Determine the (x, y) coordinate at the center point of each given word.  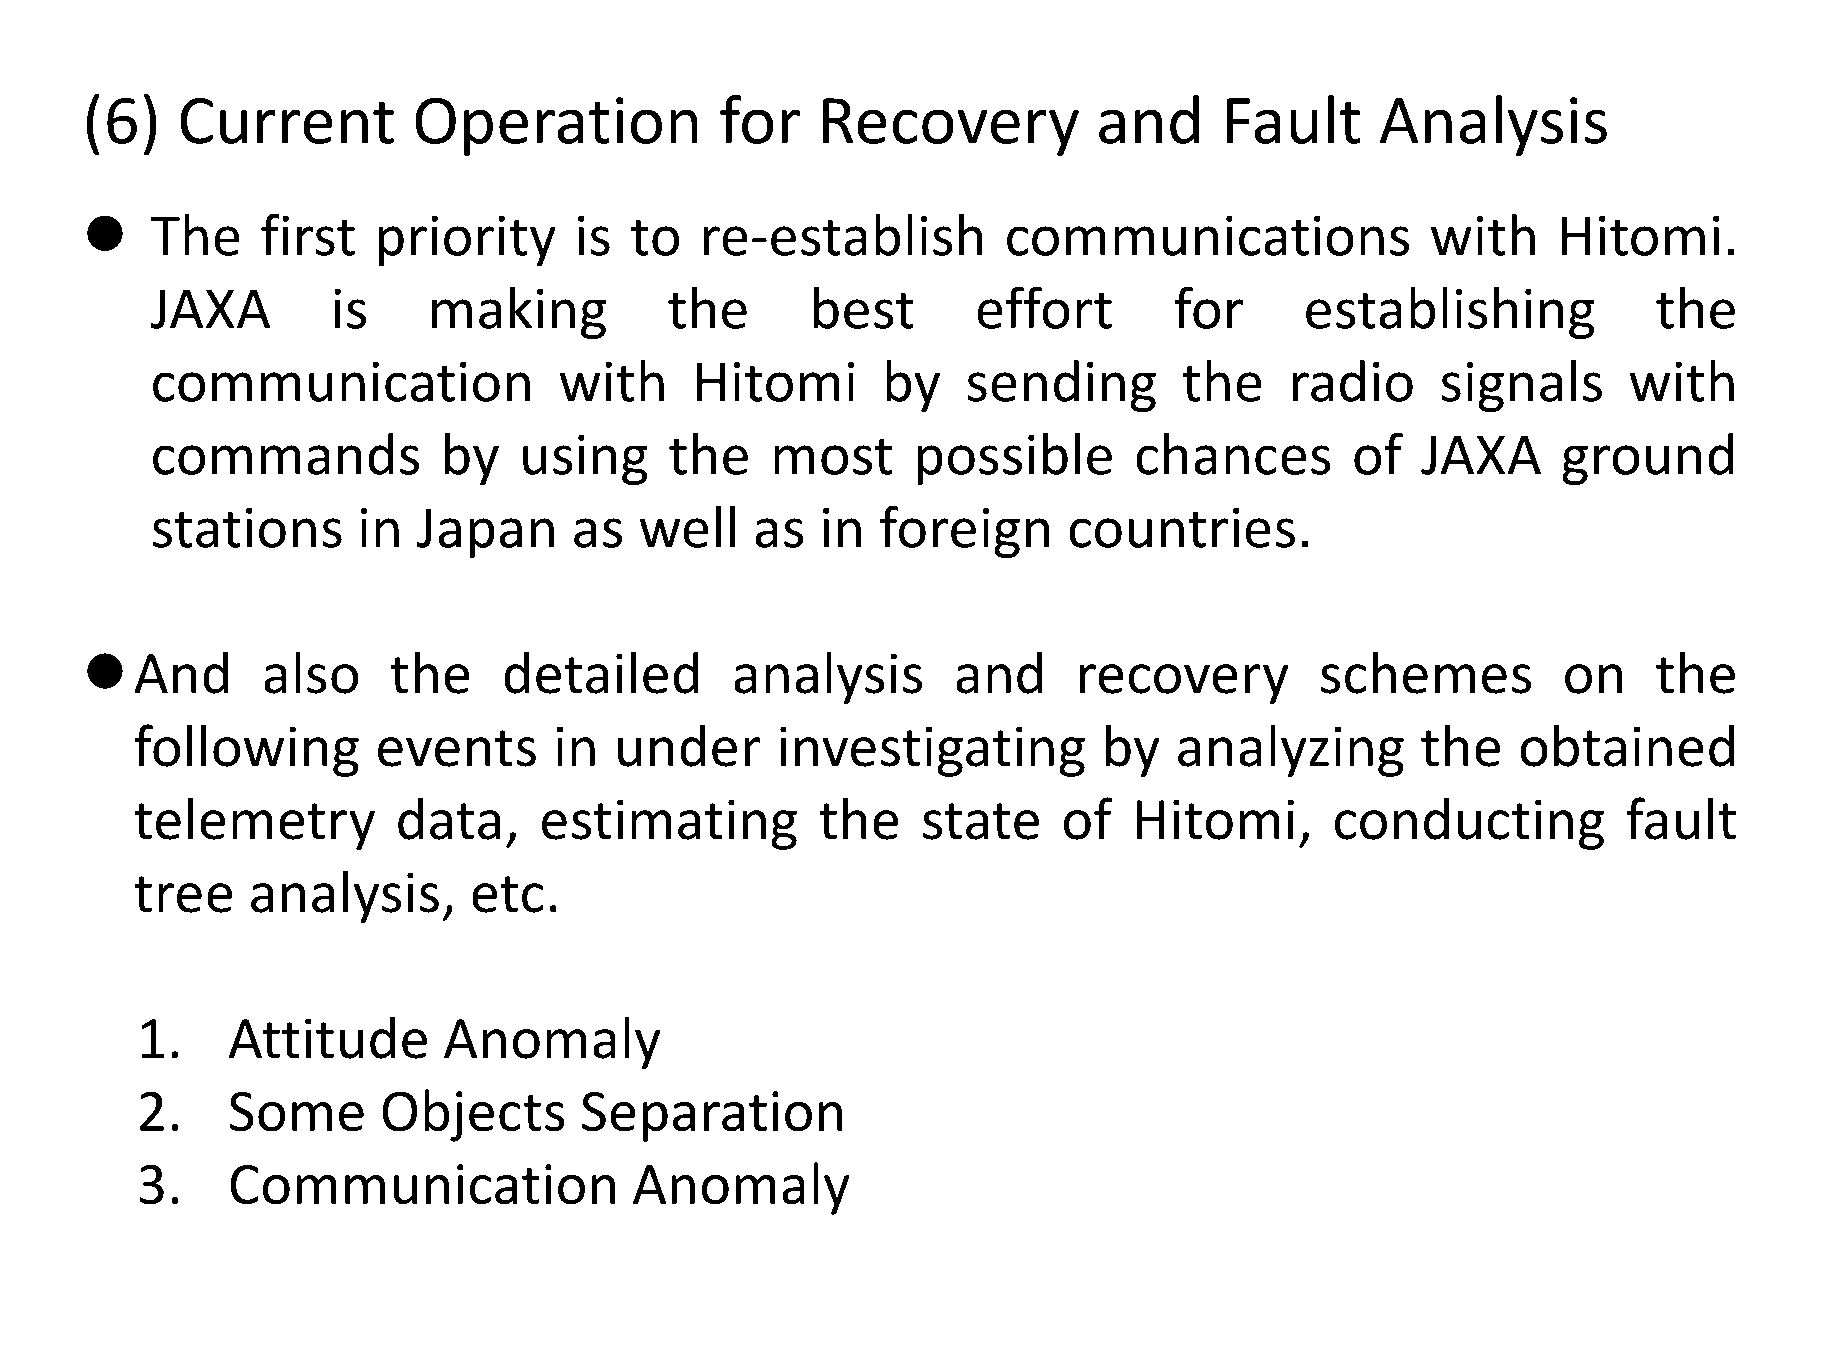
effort (1044, 307)
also (311, 672)
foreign (964, 531)
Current (287, 121)
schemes (1426, 672)
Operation (556, 126)
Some (297, 1111)
